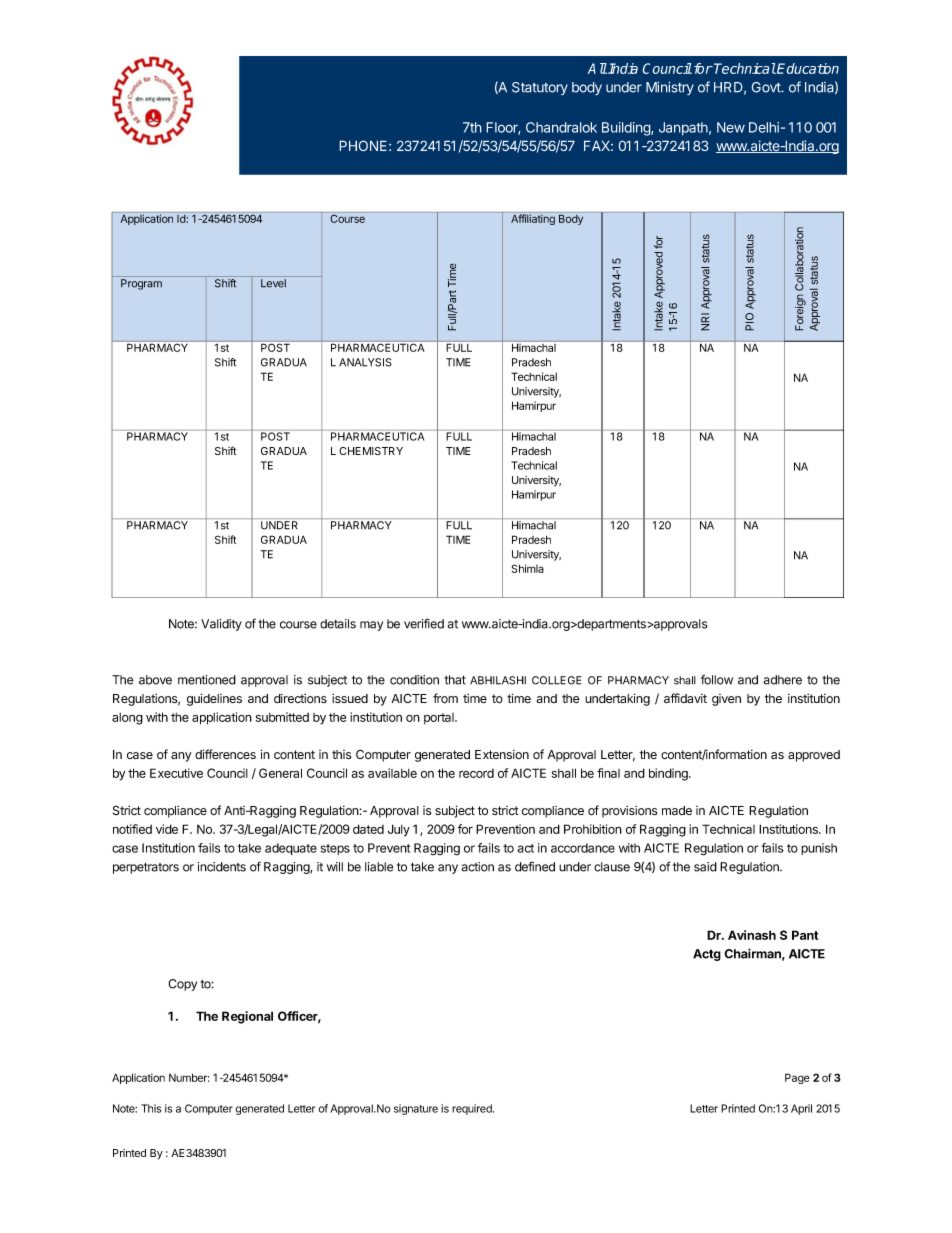 This screenshot has width=952, height=1233. I want to click on Statutory, so click(540, 88).
